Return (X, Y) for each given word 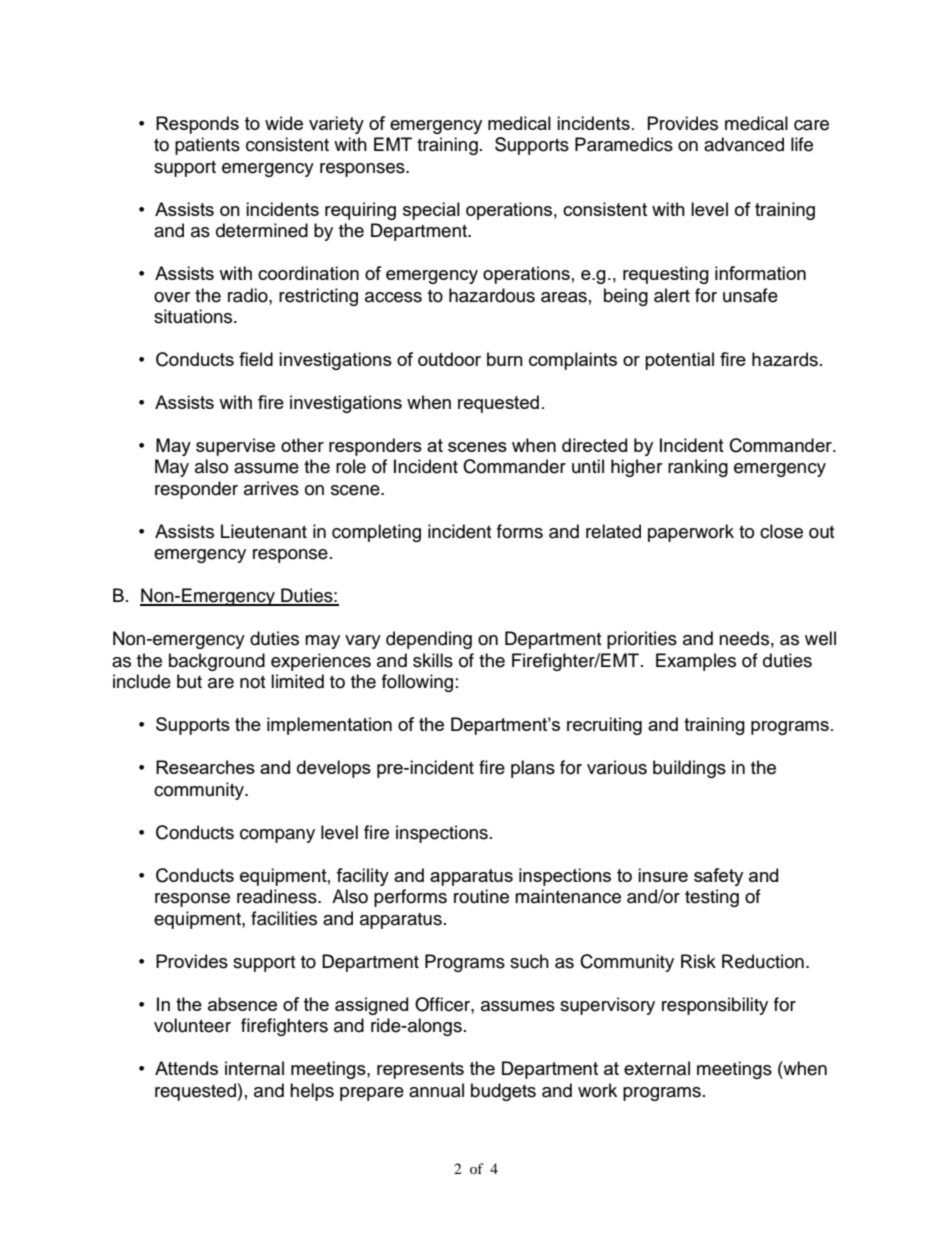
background (217, 662)
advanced (744, 144)
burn (505, 359)
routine (481, 896)
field (256, 359)
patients (207, 146)
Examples (696, 662)
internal (254, 1068)
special (431, 211)
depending (429, 640)
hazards (785, 359)
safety (718, 877)
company (277, 836)
